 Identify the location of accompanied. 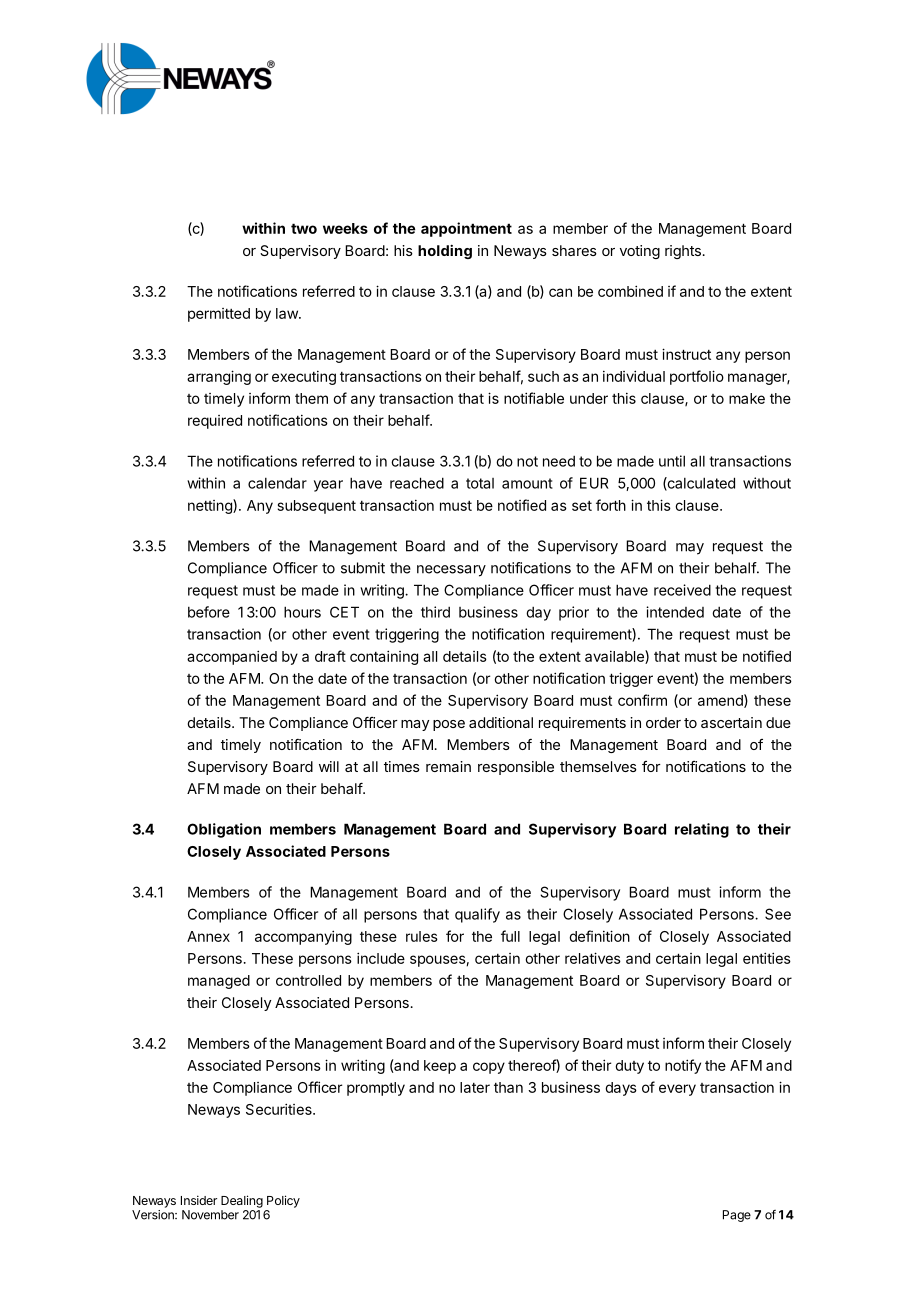
(232, 657).
